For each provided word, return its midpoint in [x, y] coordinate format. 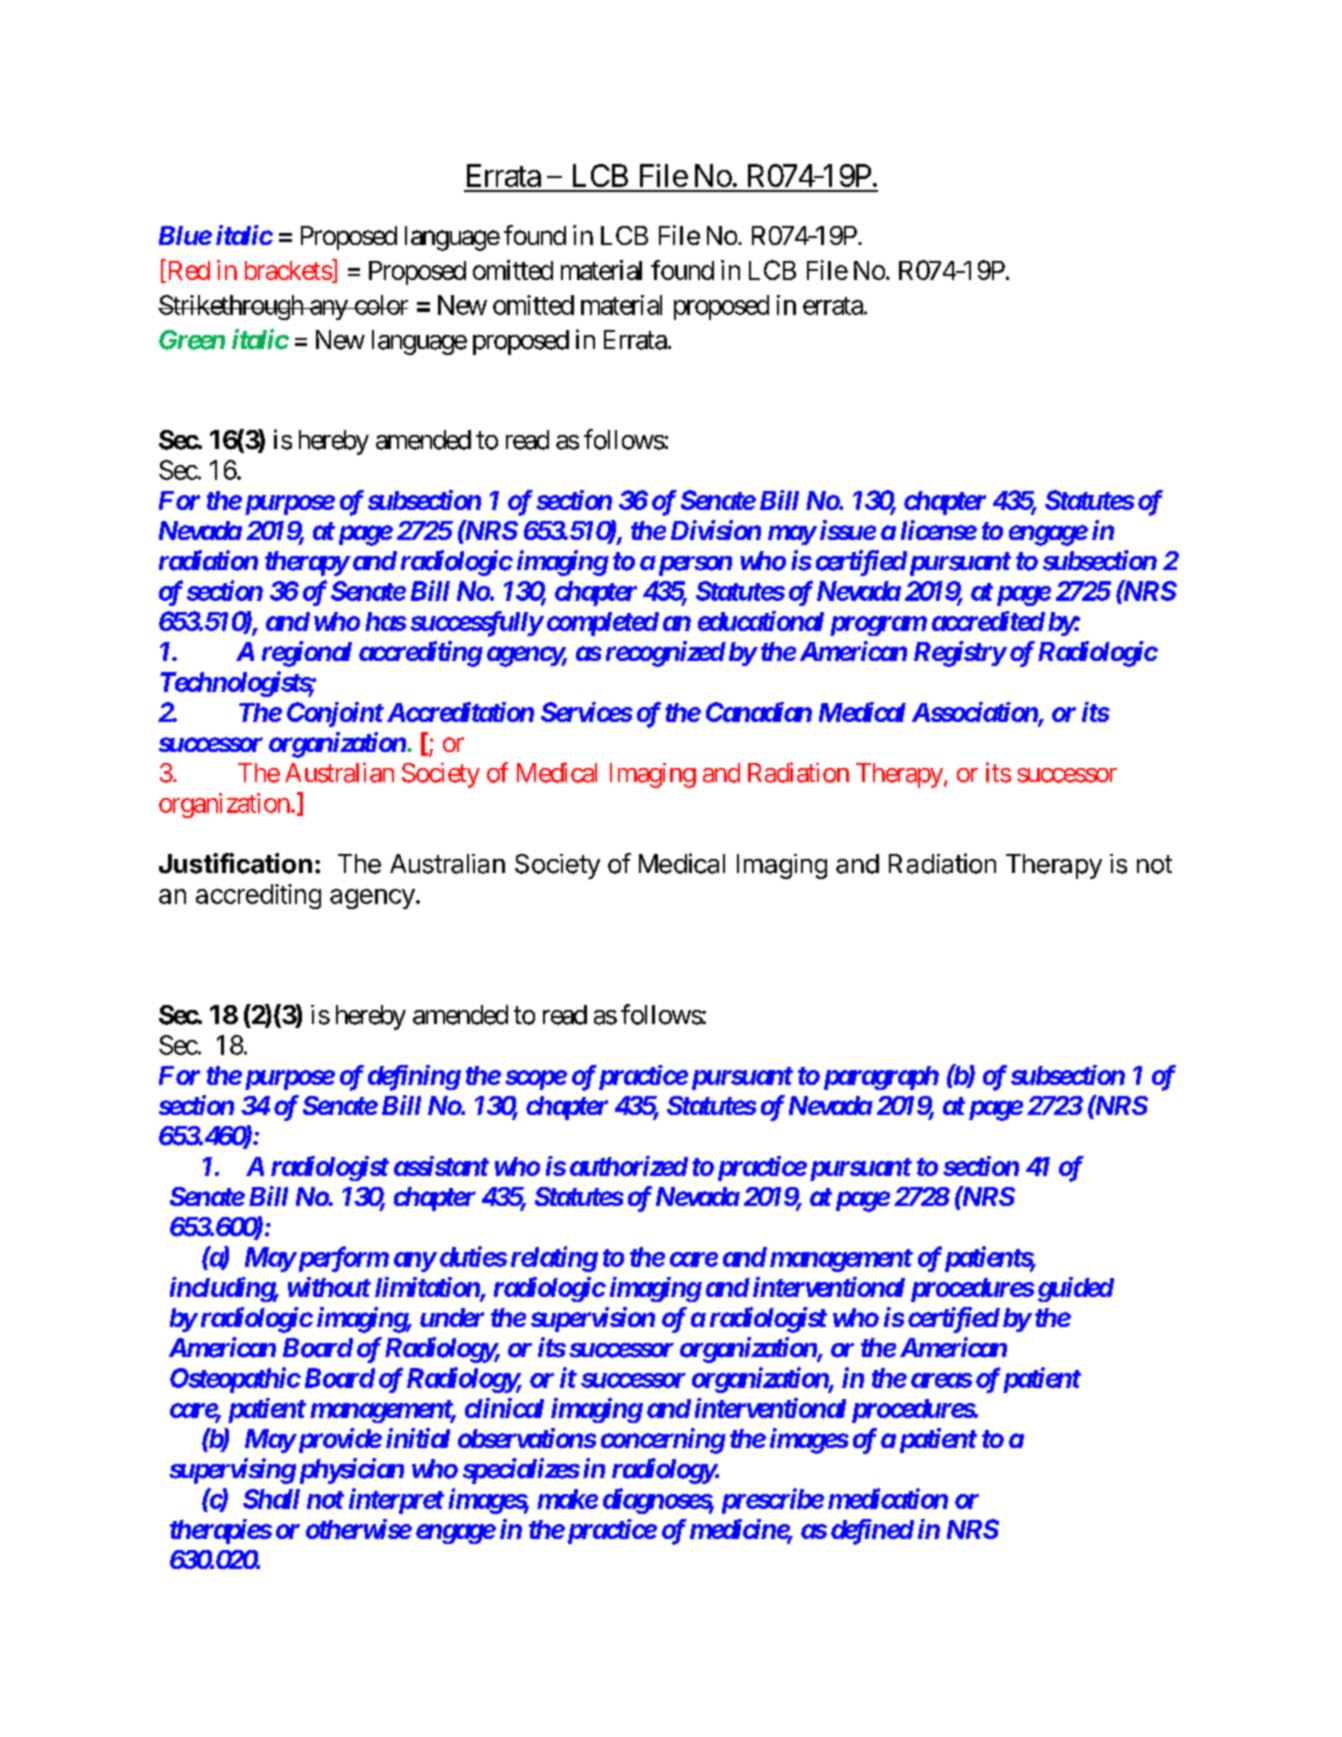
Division [716, 530]
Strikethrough [231, 307]
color [380, 305]
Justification [235, 863]
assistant [441, 1166]
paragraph [879, 1078]
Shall [271, 1499]
